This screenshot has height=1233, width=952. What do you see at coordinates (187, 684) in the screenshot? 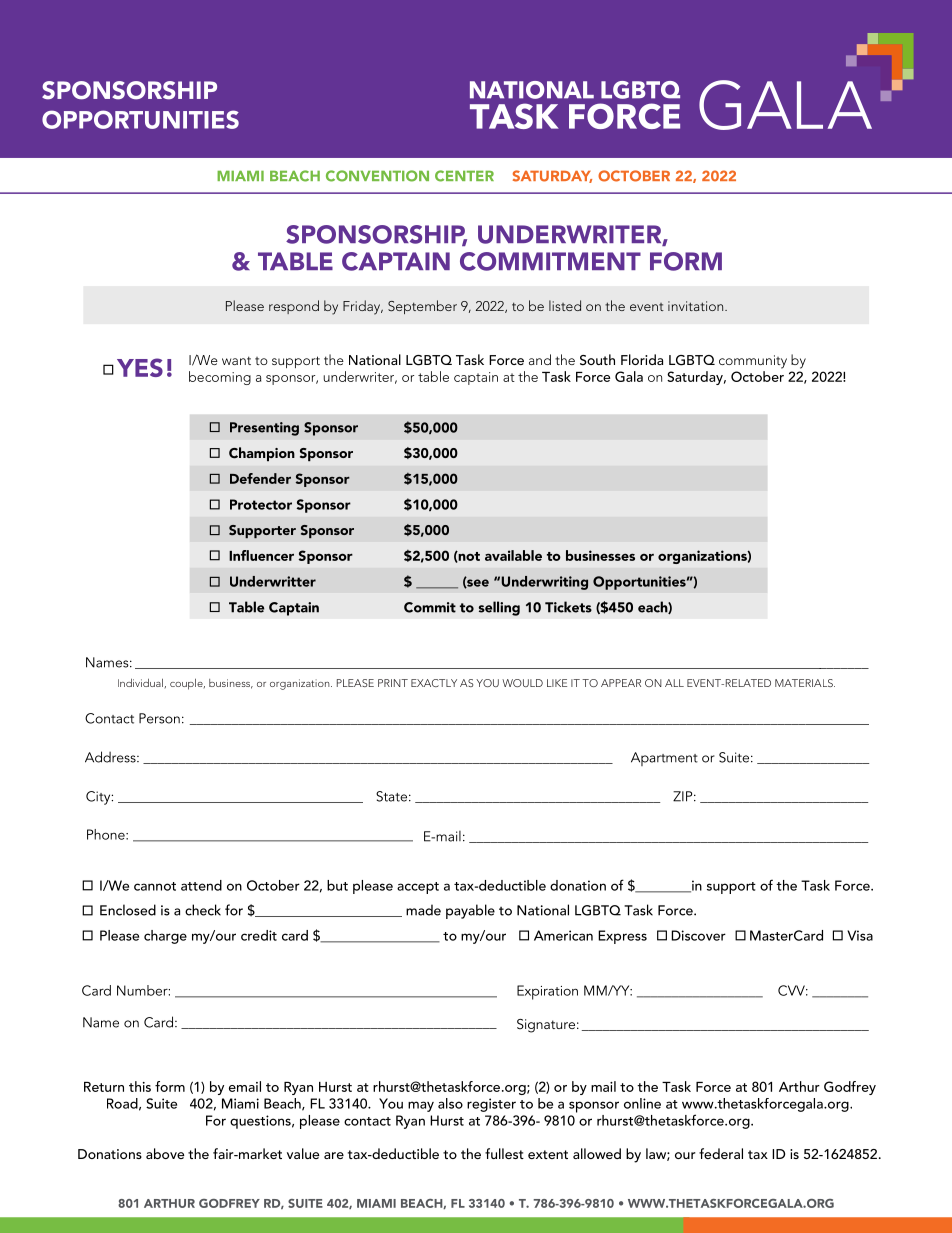
I see `couple` at bounding box center [187, 684].
